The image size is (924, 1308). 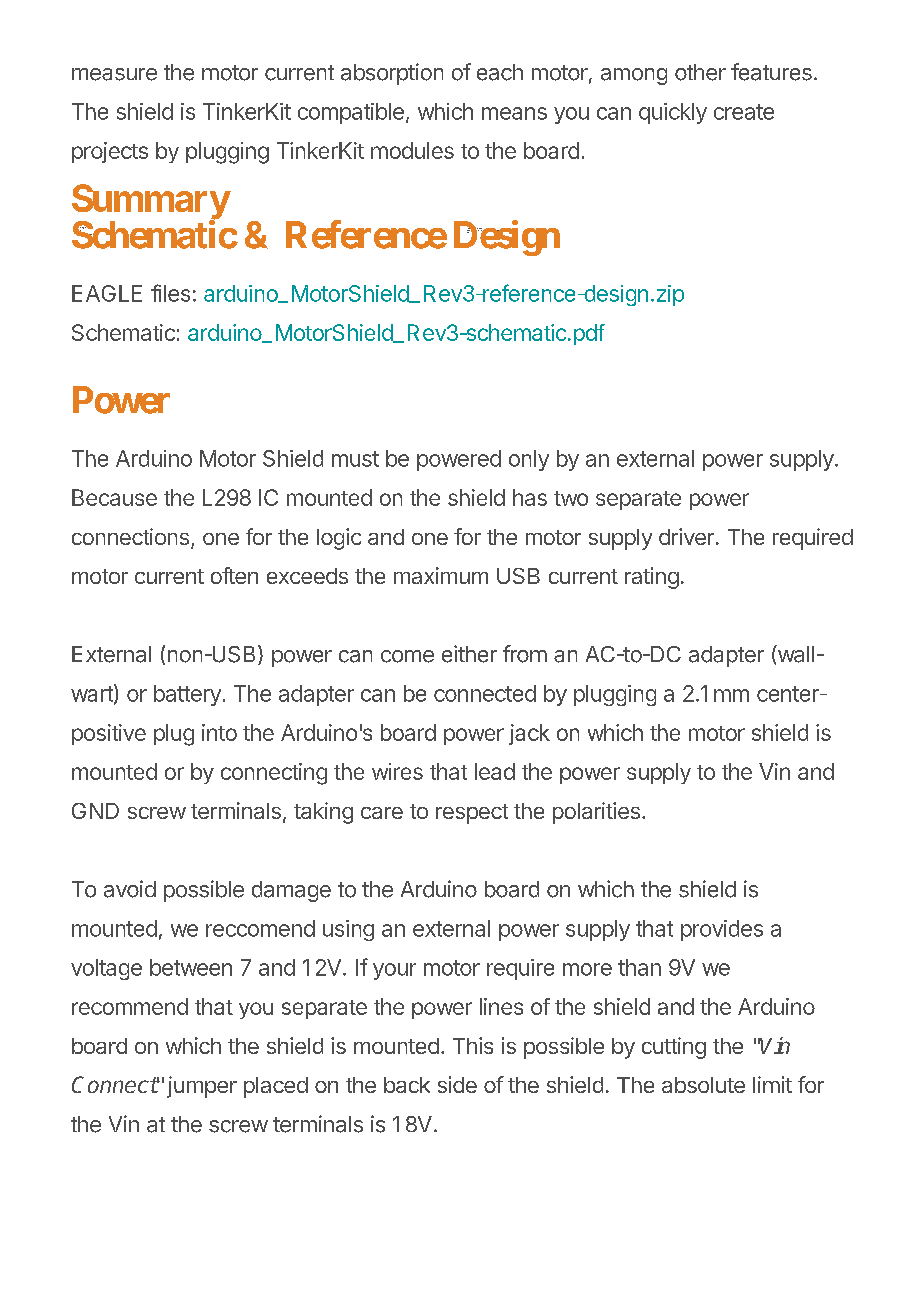 I want to click on absorption, so click(x=392, y=74).
